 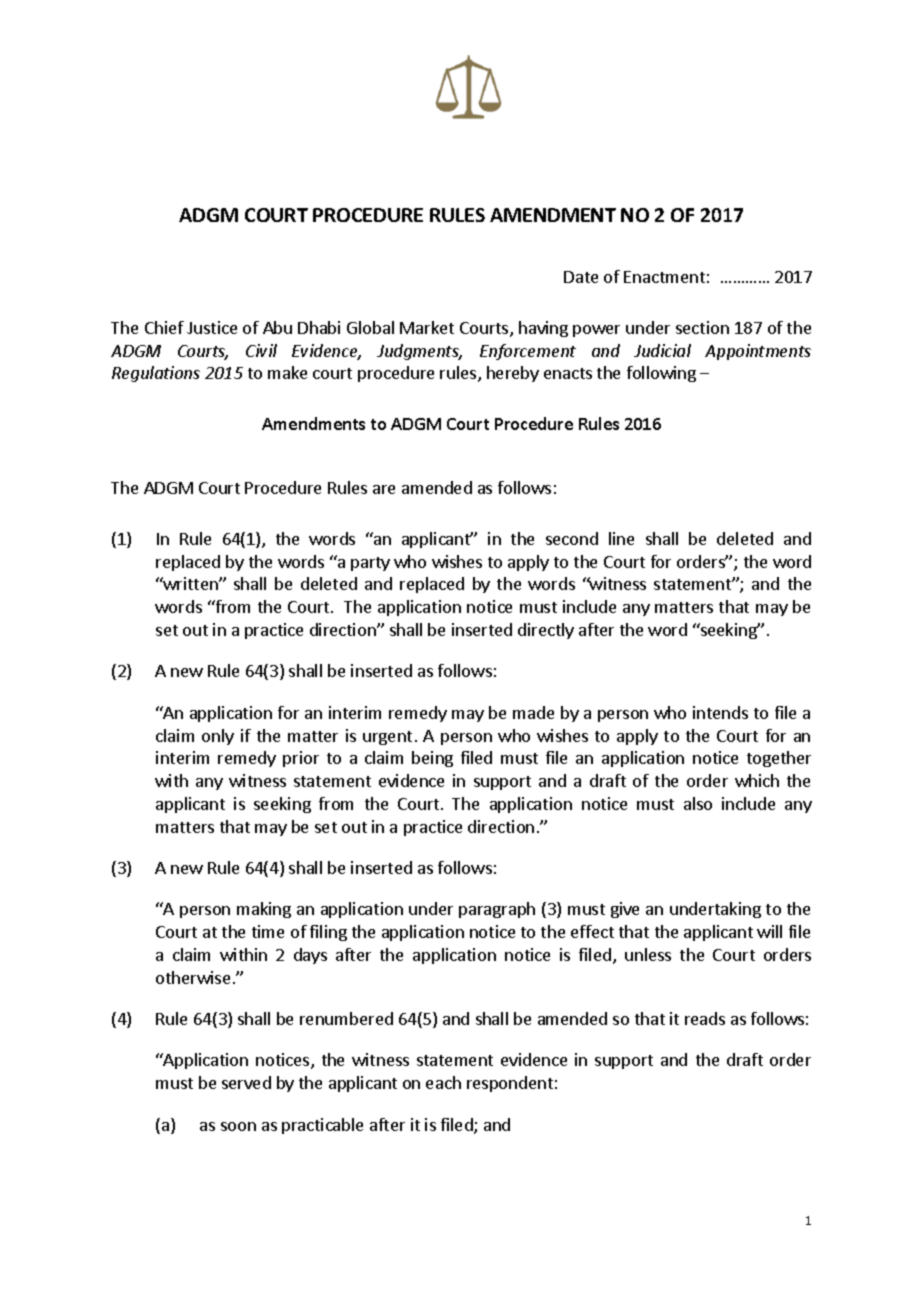 I want to click on served, so click(x=246, y=1082).
